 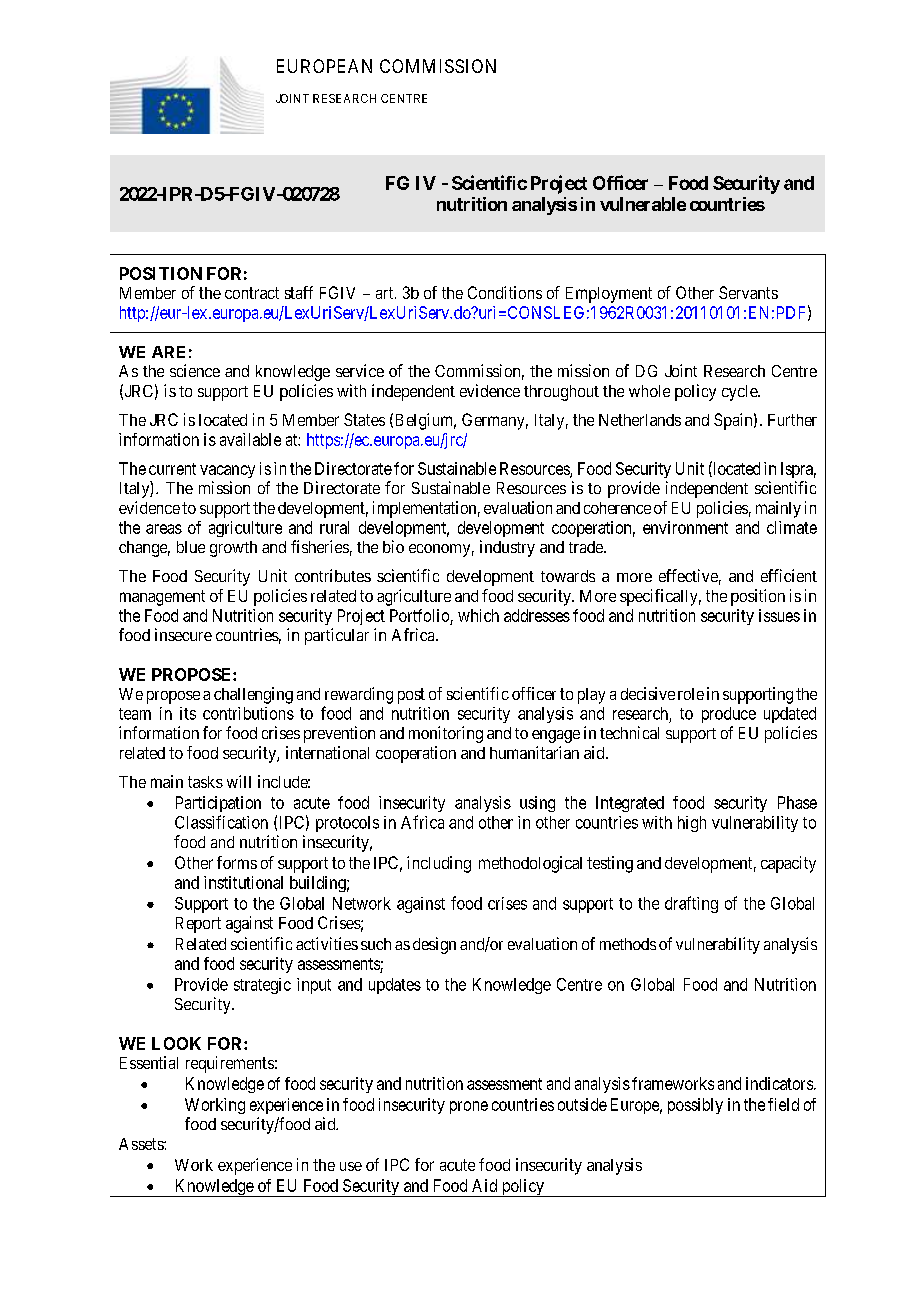 What do you see at coordinates (252, 293) in the screenshot?
I see `contract` at bounding box center [252, 293].
